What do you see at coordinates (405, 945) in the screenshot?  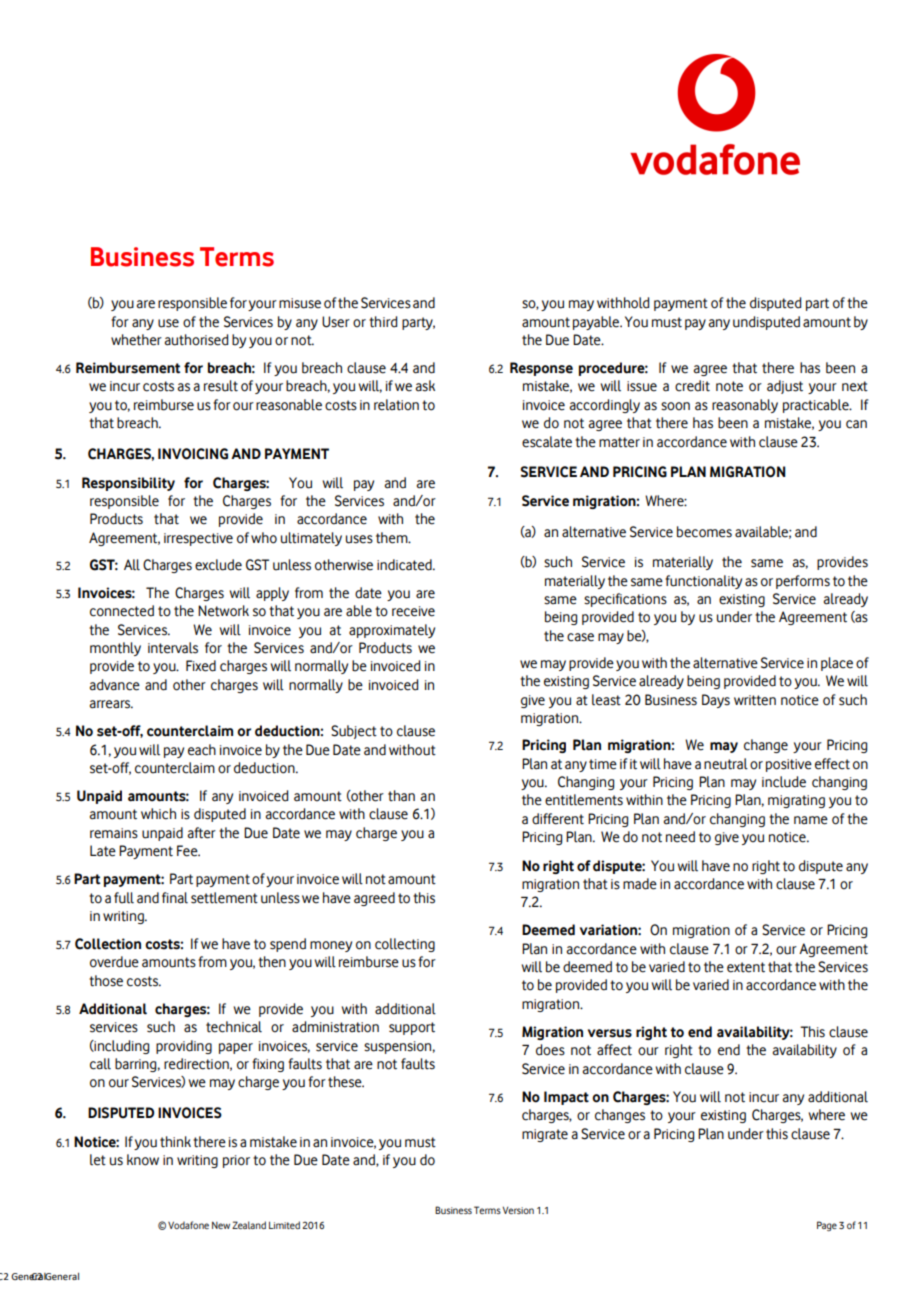 I see `collecting` at bounding box center [405, 945].
